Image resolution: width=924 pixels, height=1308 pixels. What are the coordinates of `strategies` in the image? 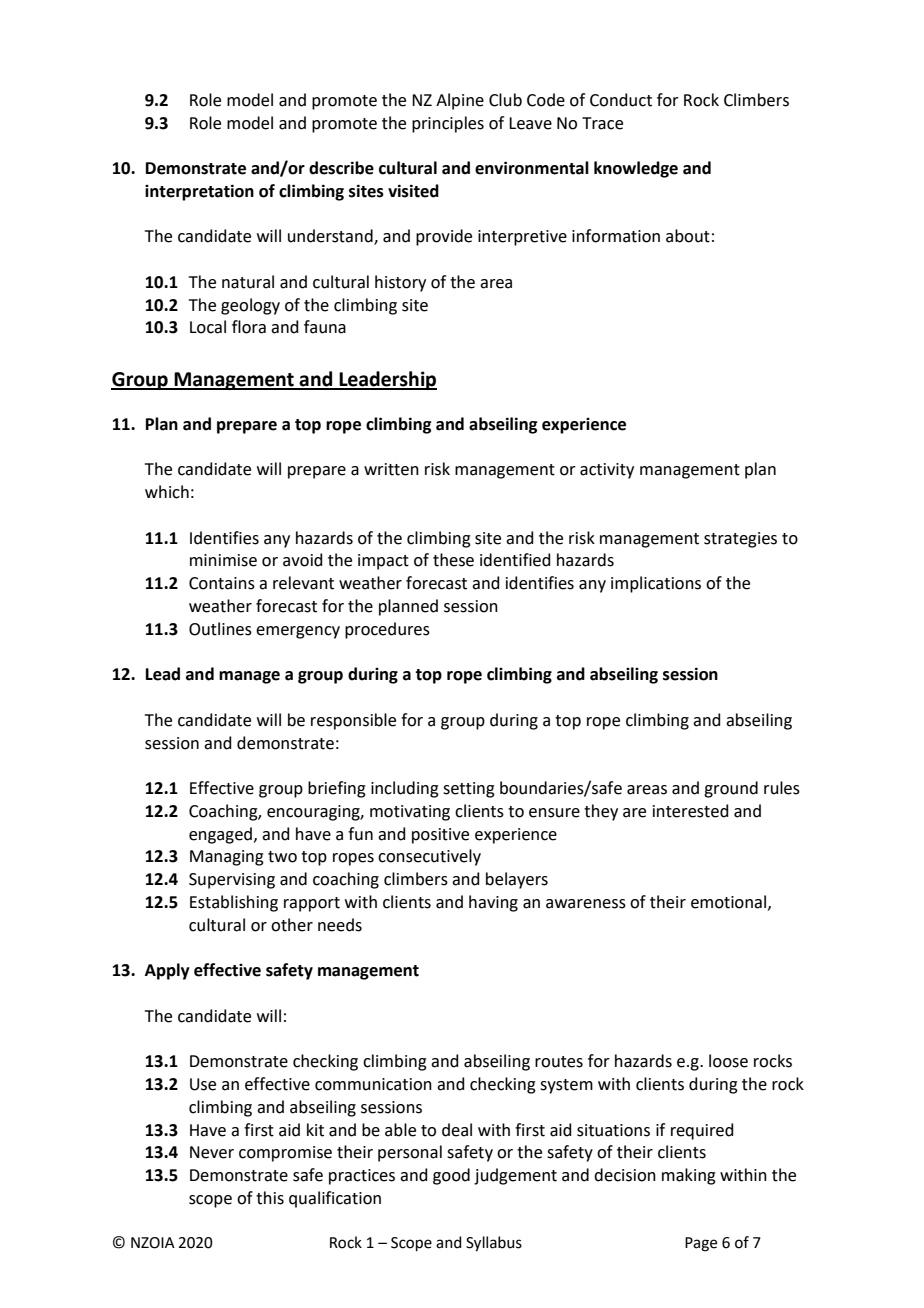 It's located at (740, 540).
